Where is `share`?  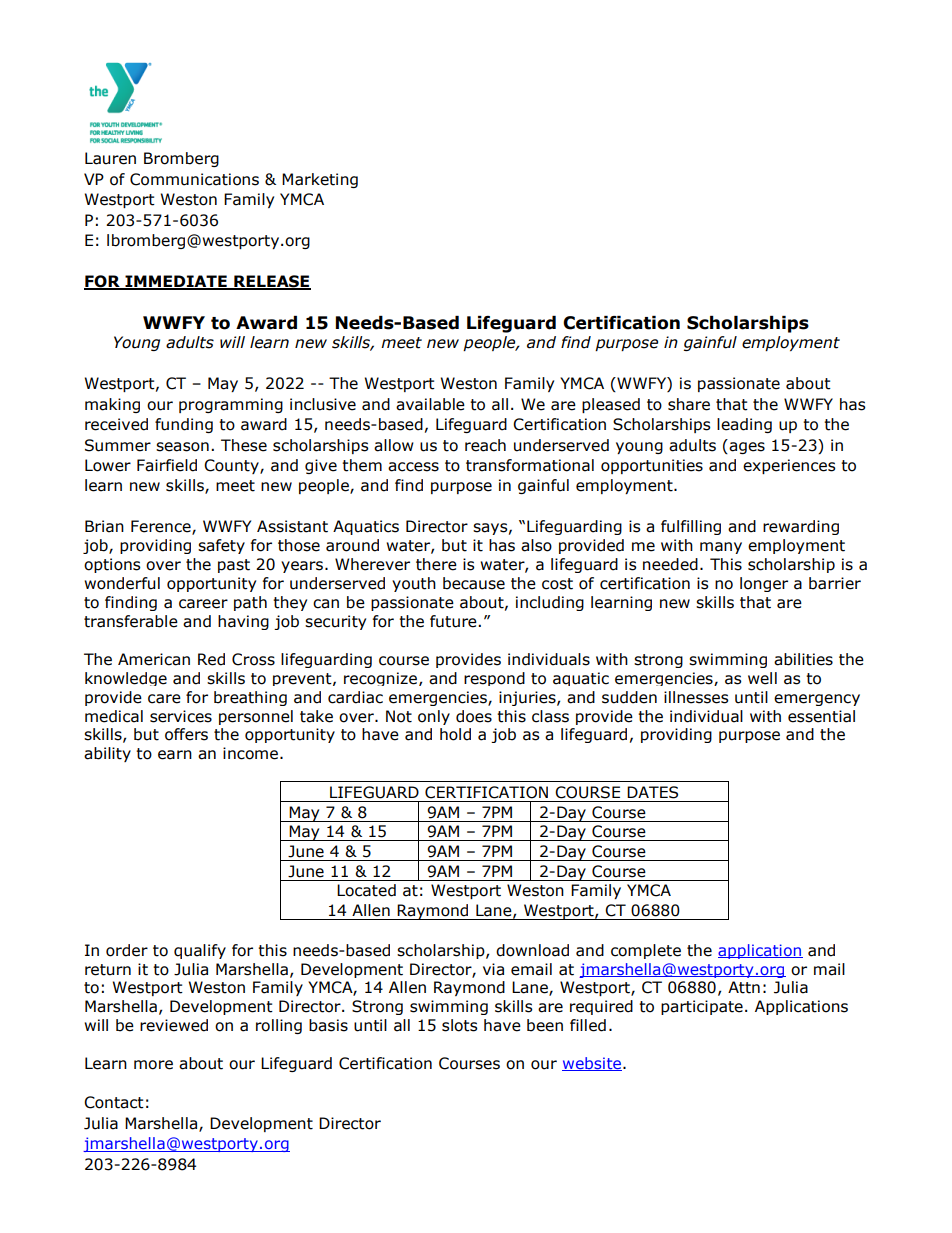 share is located at coordinates (689, 404).
